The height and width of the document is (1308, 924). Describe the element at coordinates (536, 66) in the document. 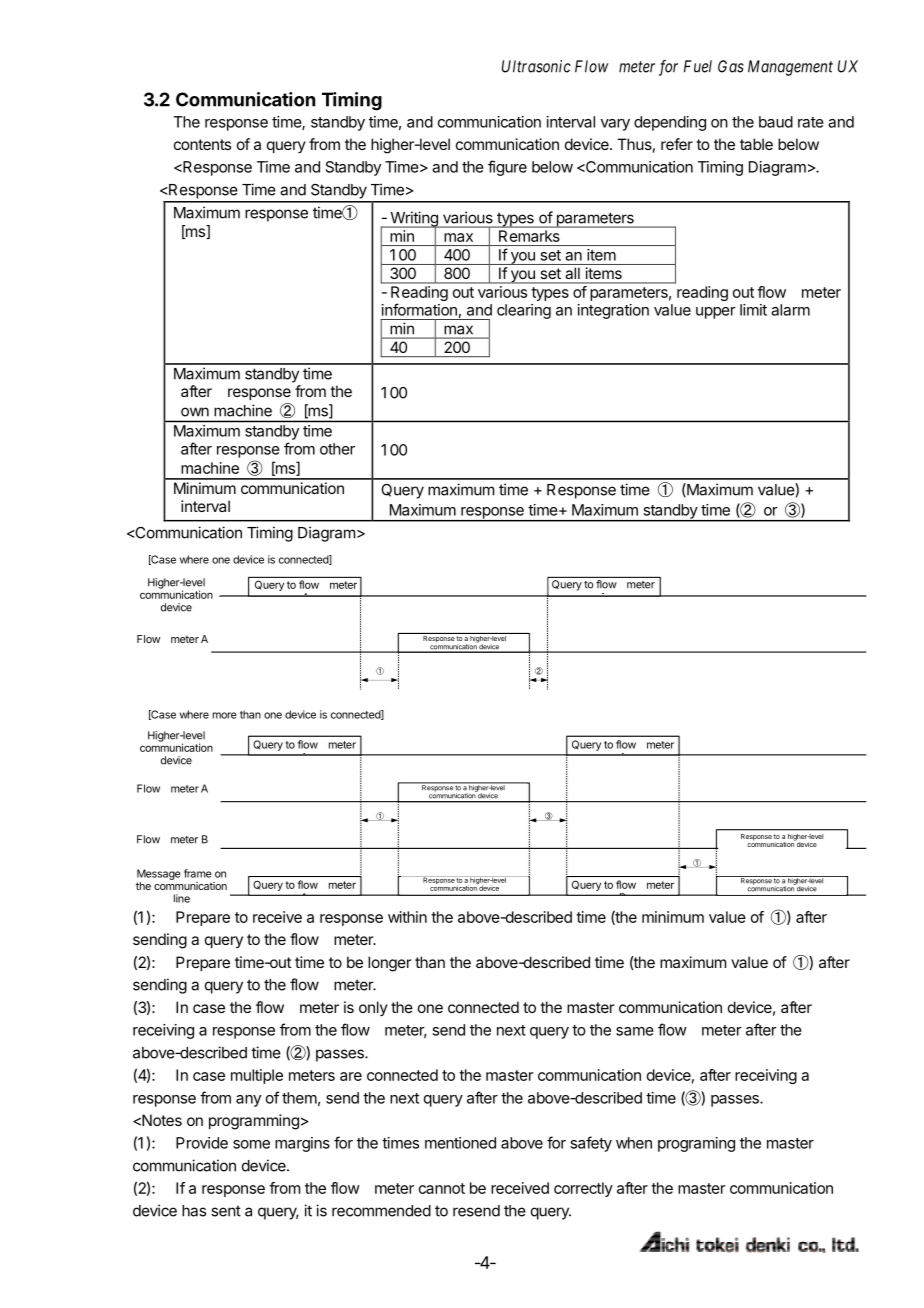

I see `Ultrasonic` at that location.
